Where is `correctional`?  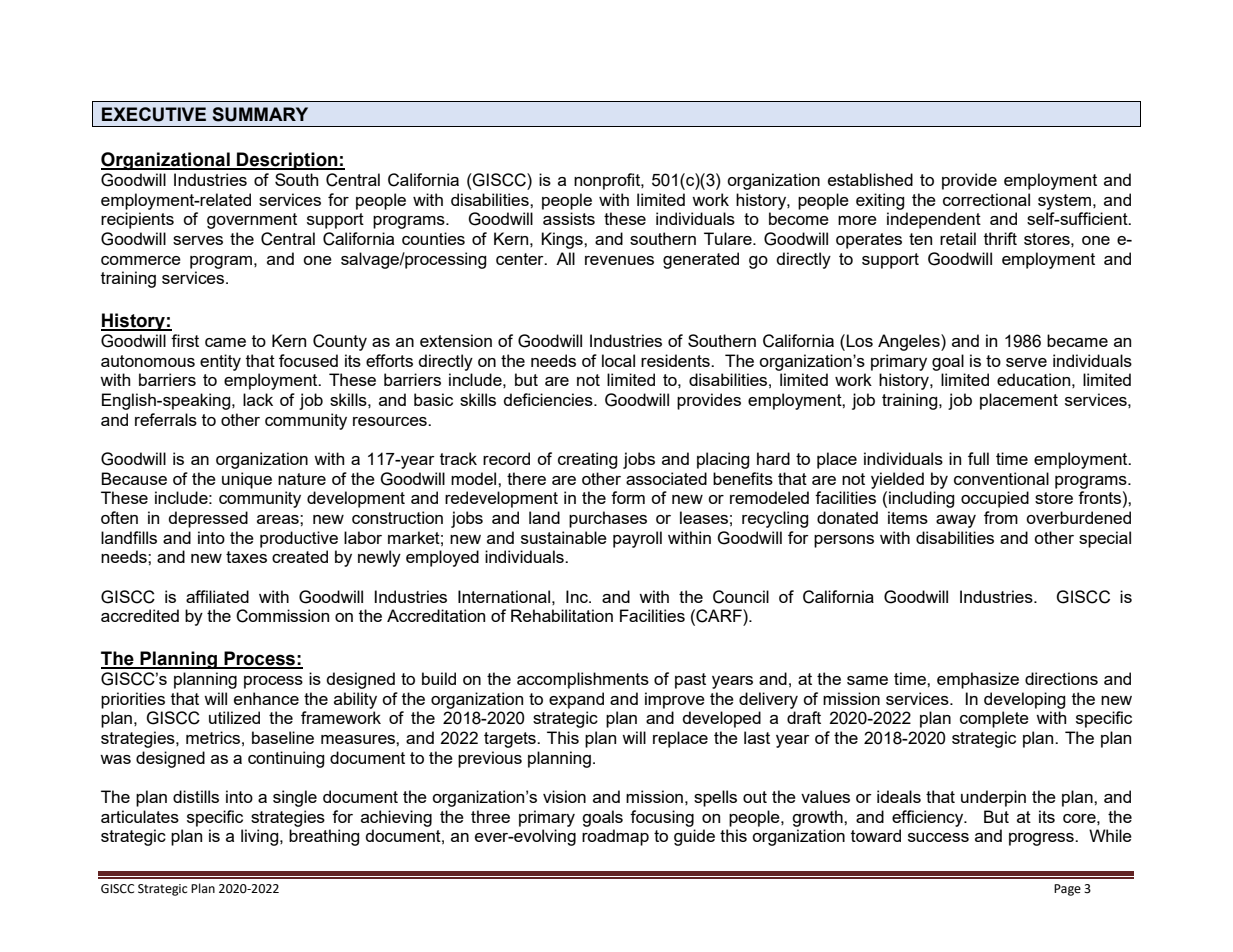
correctional is located at coordinates (986, 199).
